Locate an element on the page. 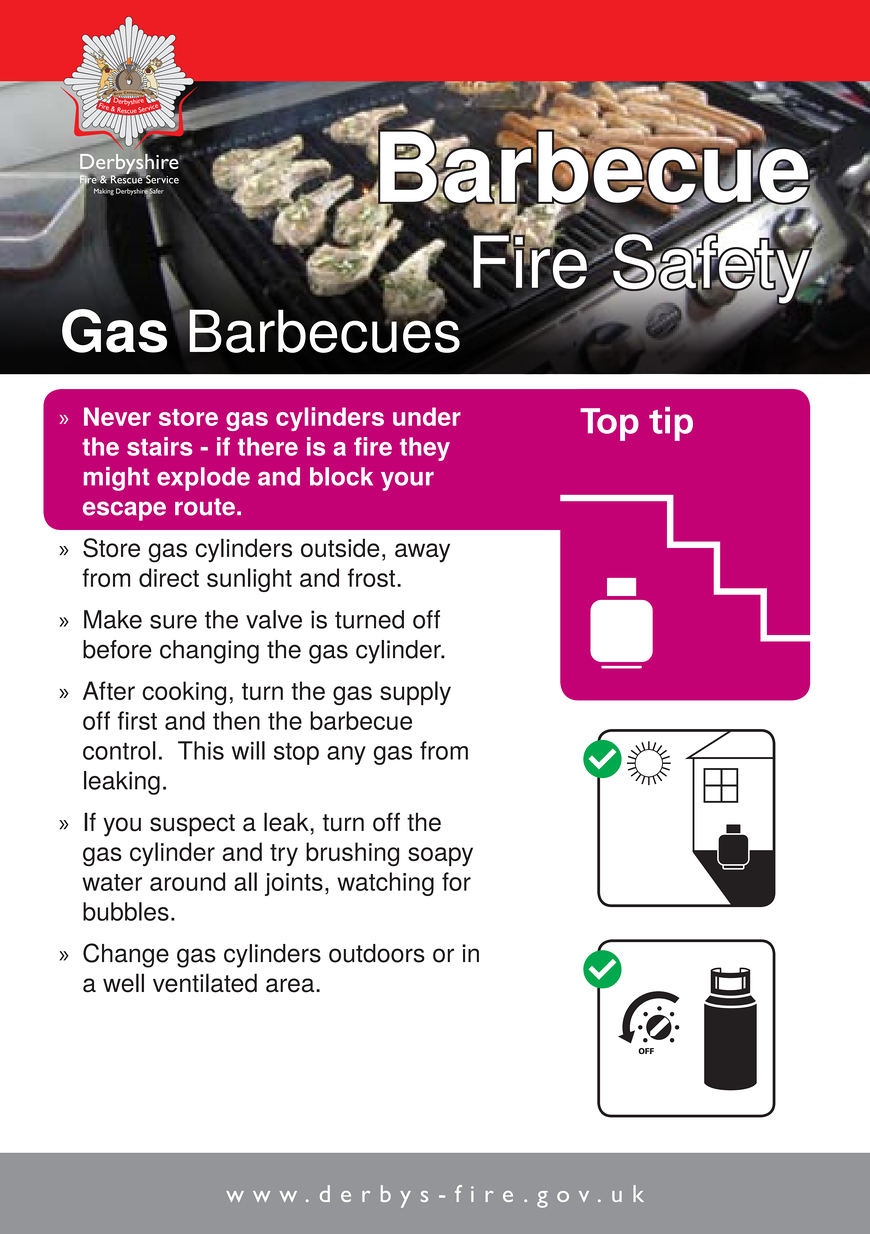  Change is located at coordinates (126, 955).
